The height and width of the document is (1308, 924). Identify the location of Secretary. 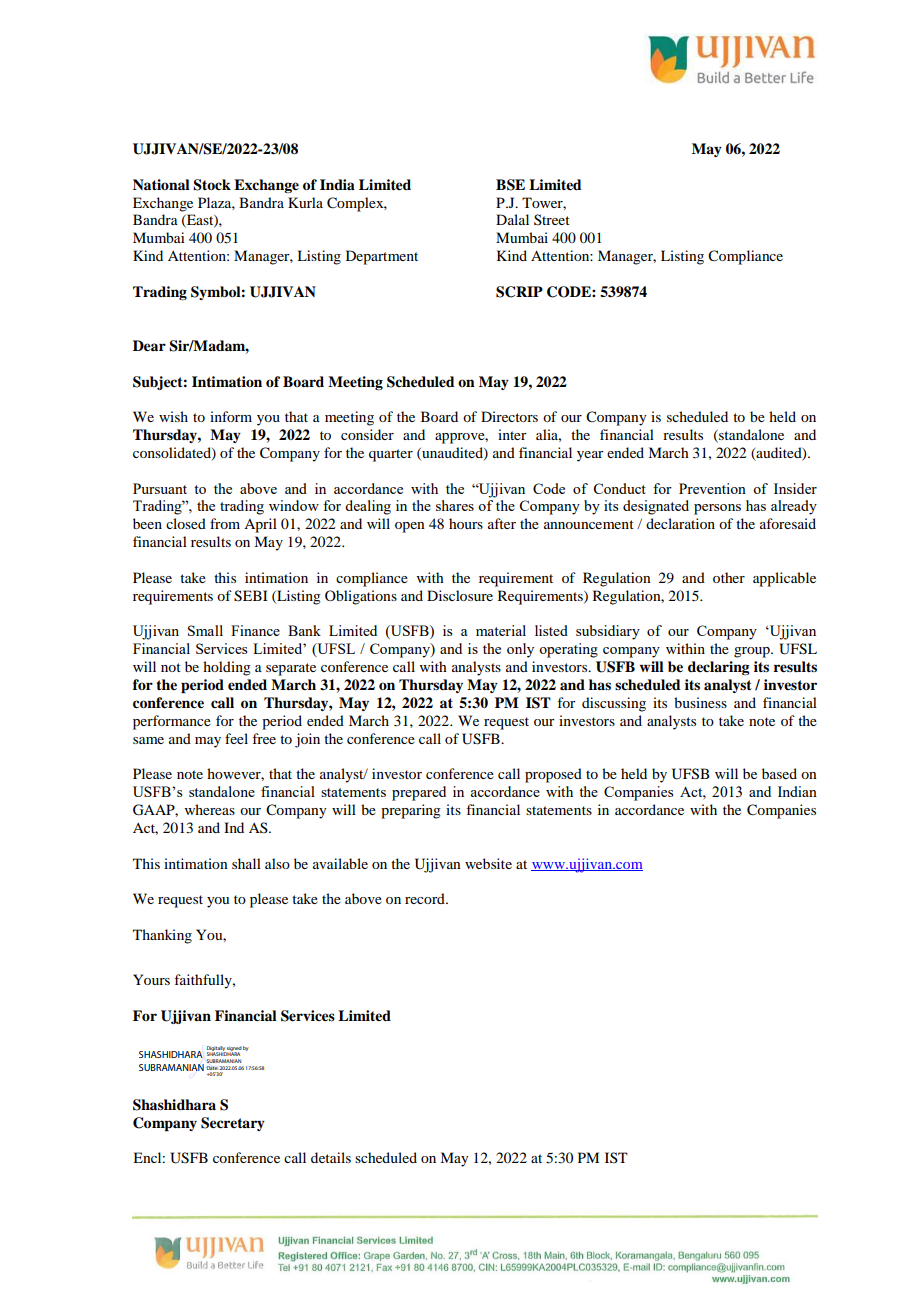
(233, 1124).
